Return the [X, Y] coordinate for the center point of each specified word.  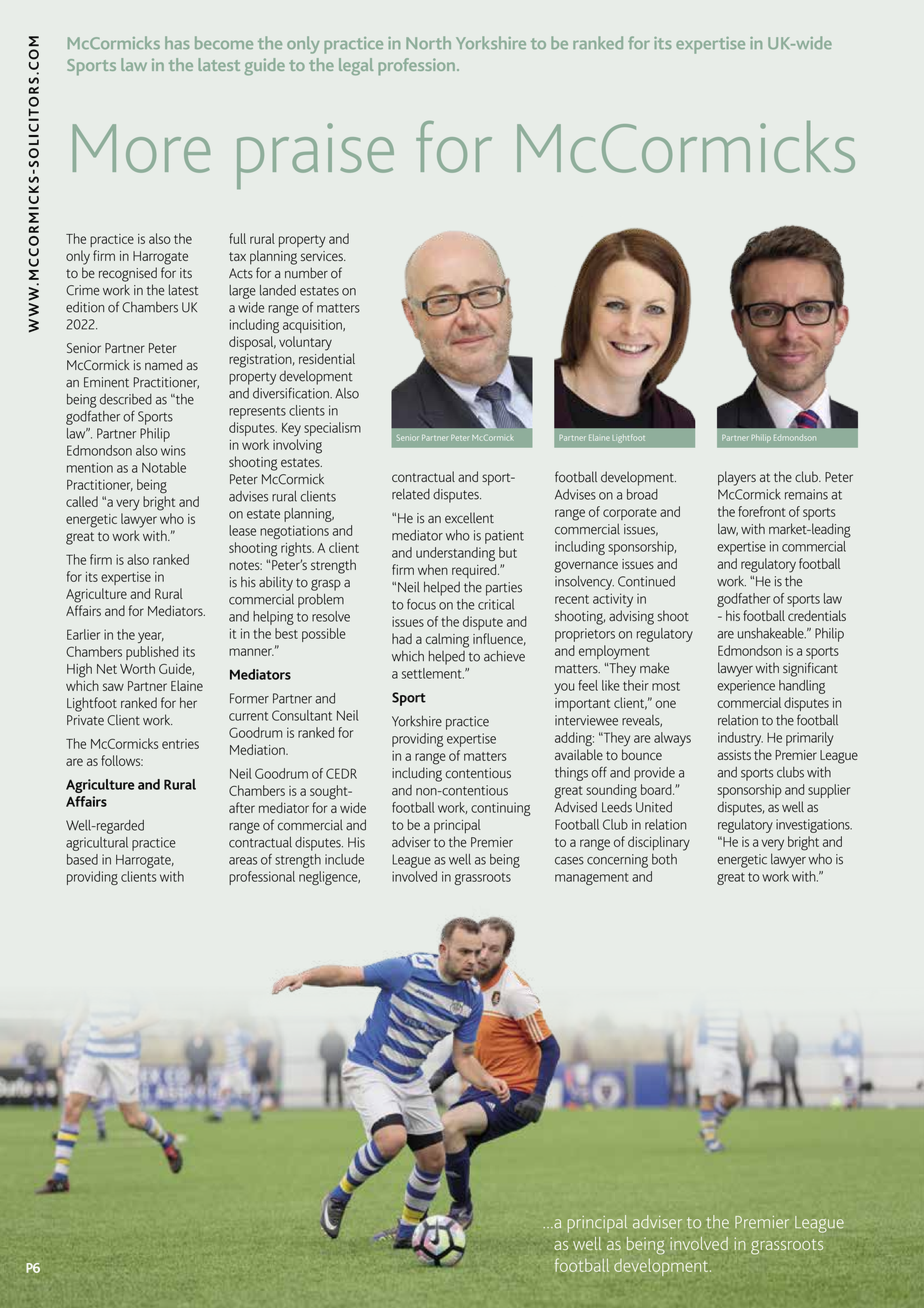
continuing [501, 809]
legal [356, 66]
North [428, 42]
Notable [164, 467]
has [177, 42]
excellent [469, 518]
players [737, 478]
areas [243, 861]
